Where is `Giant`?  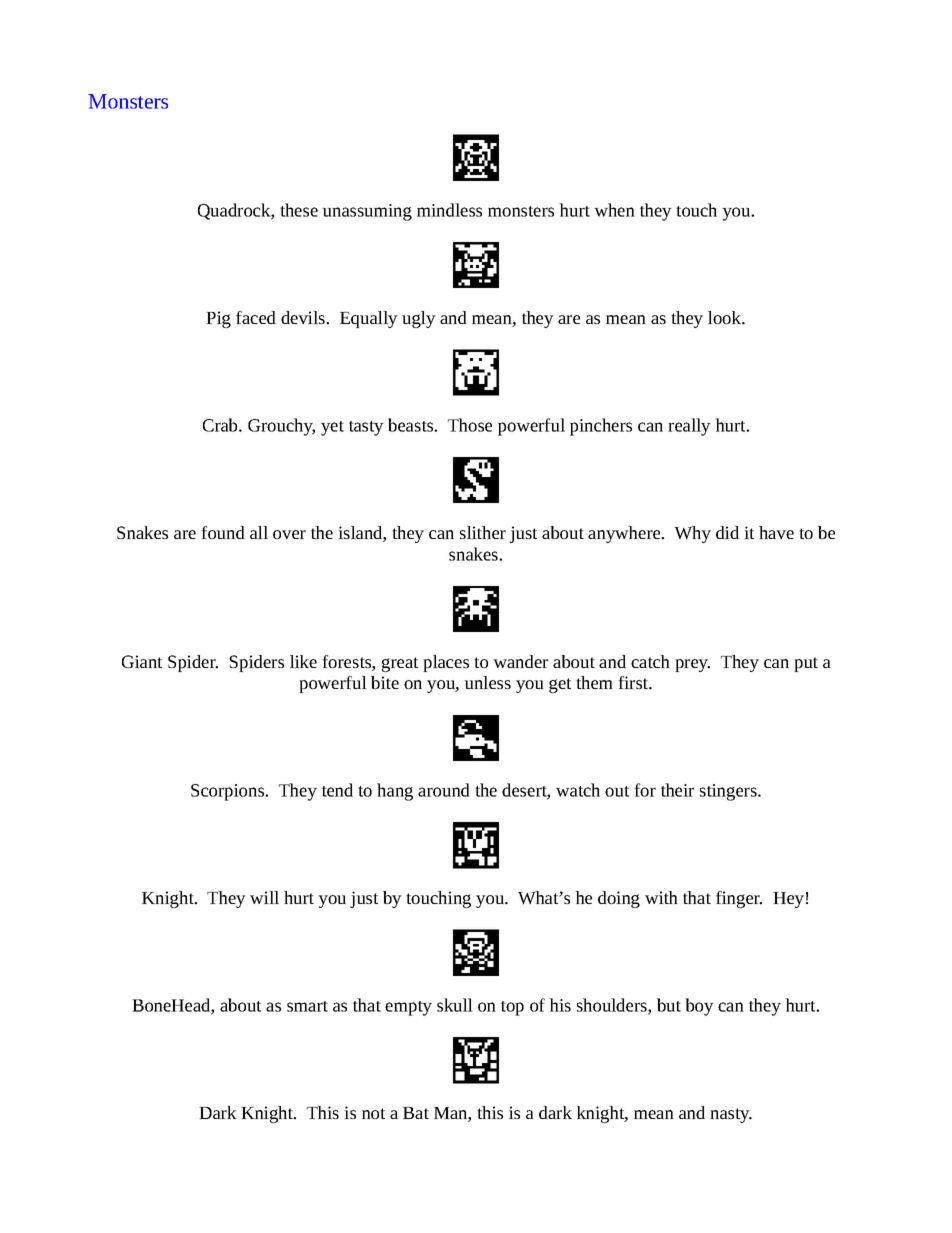
Giant is located at coordinates (142, 661).
